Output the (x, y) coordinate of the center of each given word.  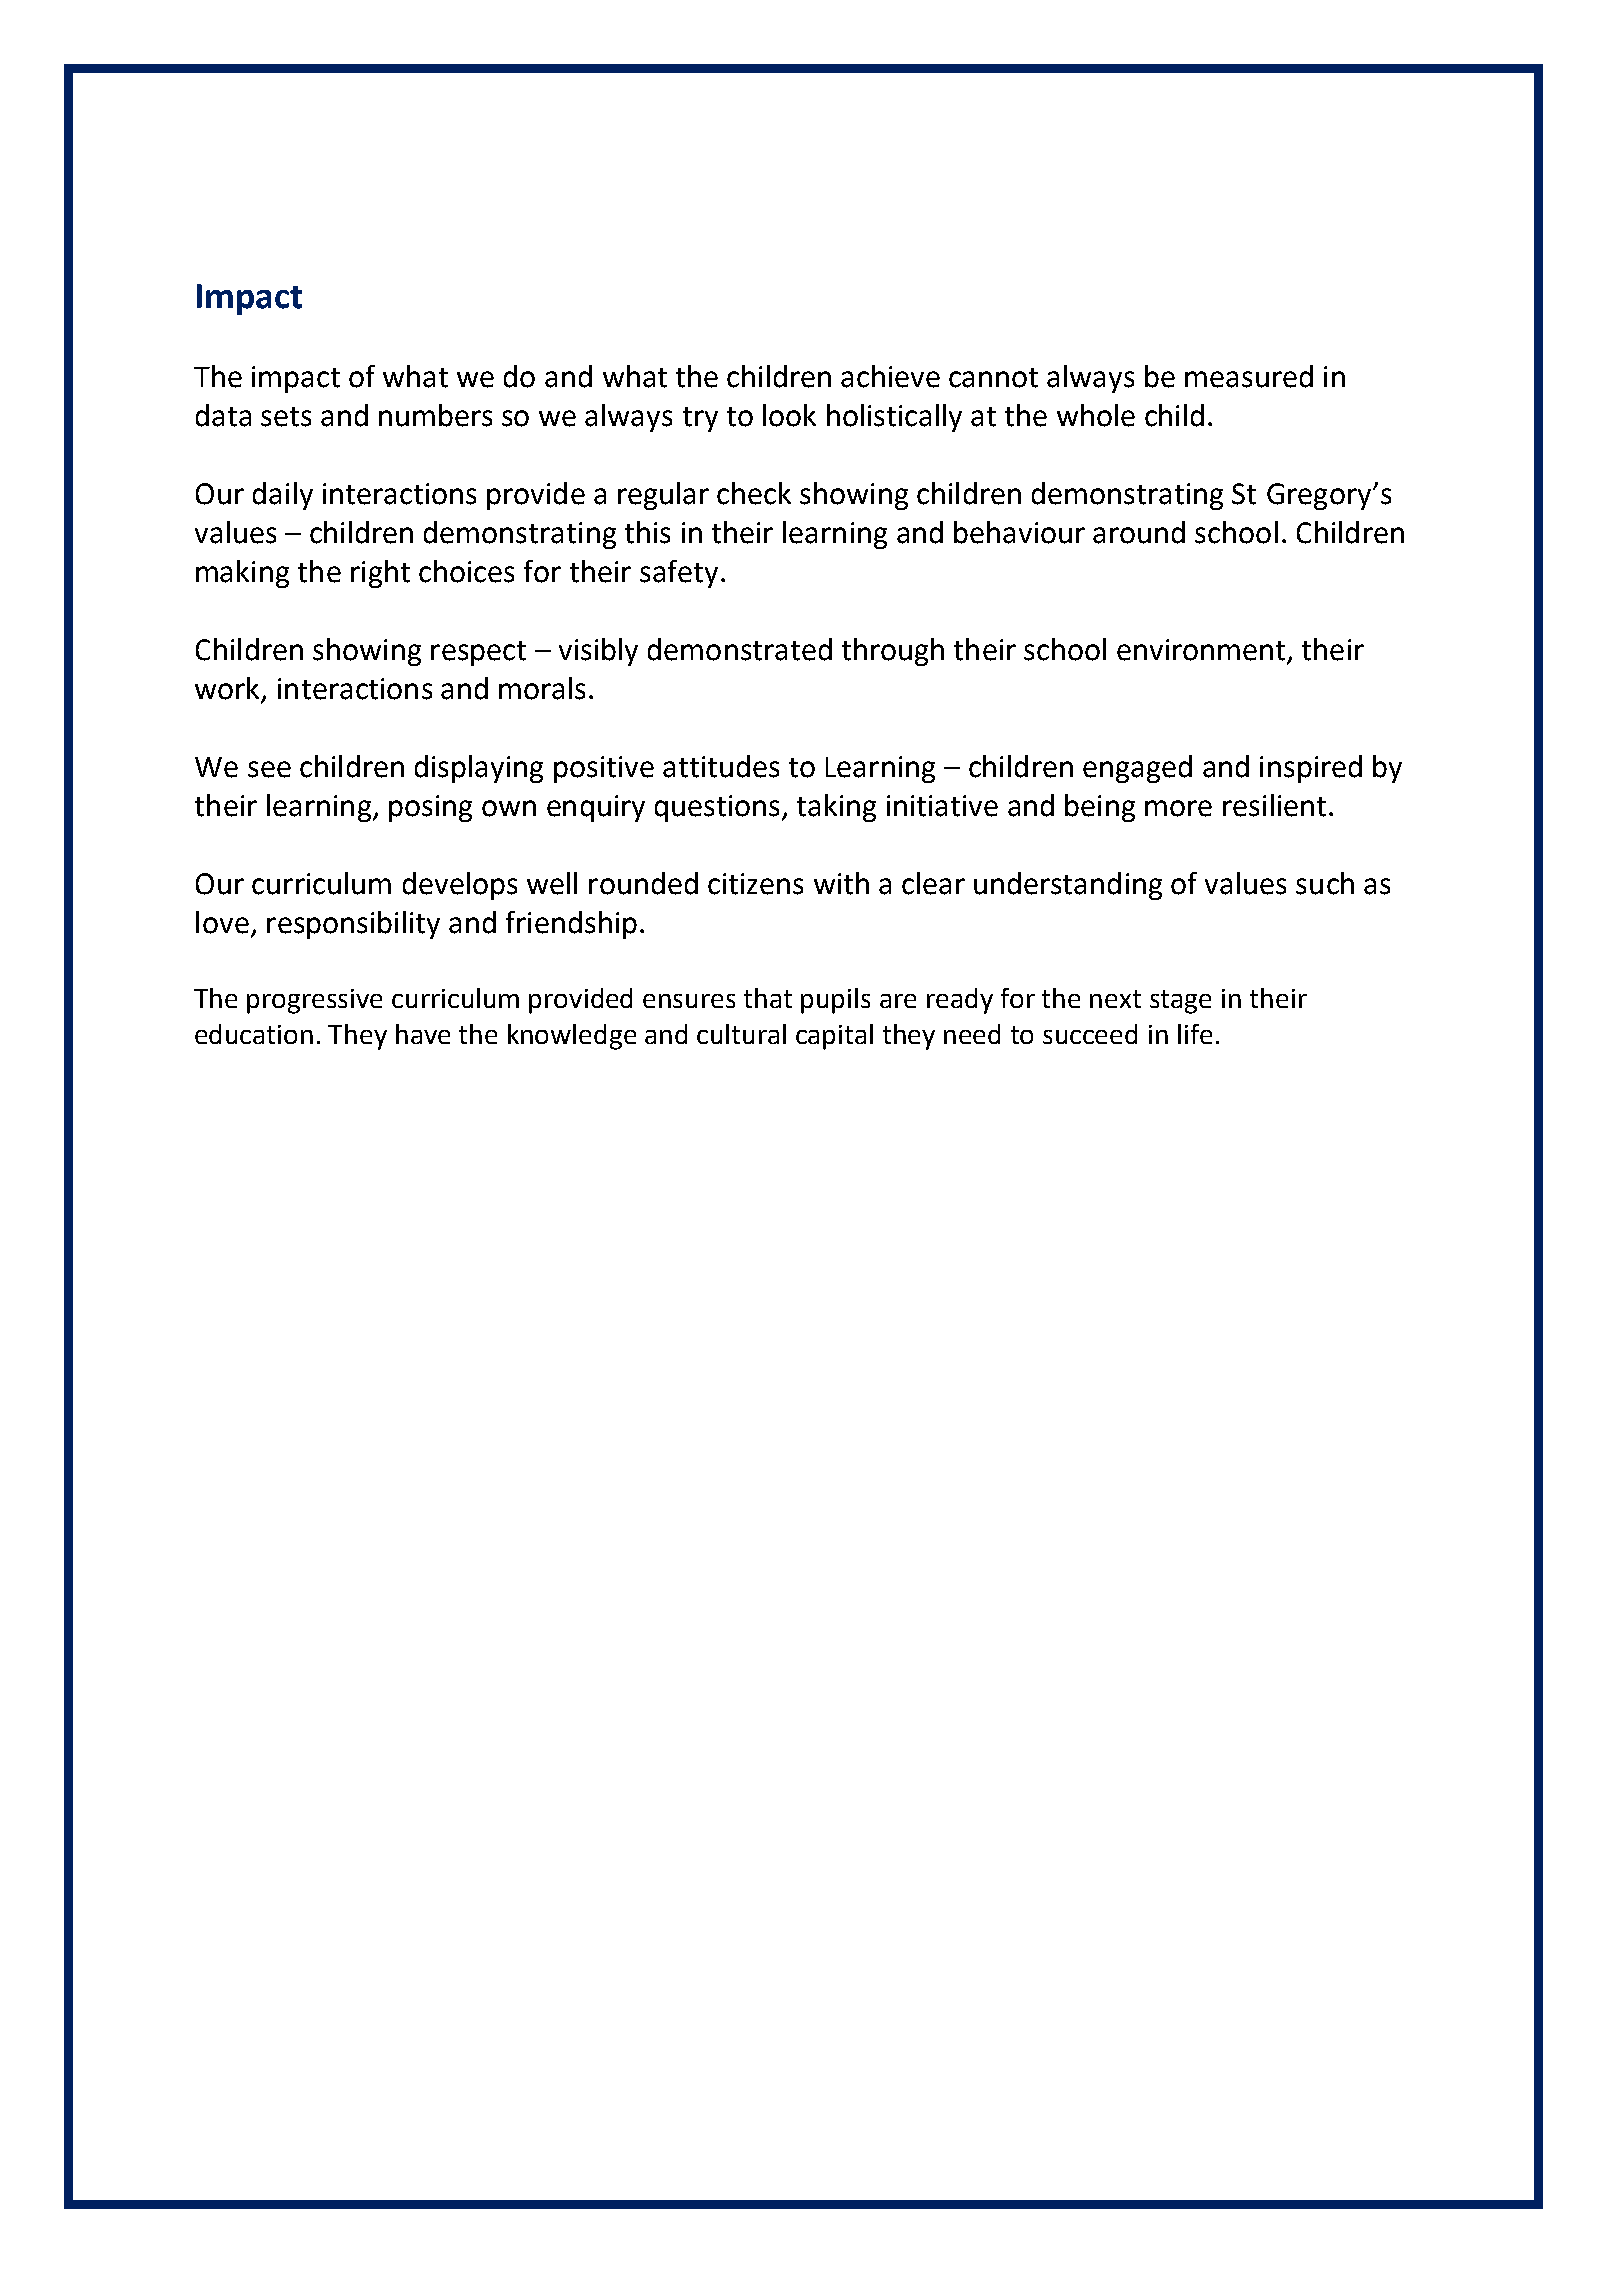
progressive (314, 1001)
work (228, 689)
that (768, 998)
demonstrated (740, 649)
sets (286, 417)
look (789, 415)
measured (1249, 376)
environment (1202, 651)
